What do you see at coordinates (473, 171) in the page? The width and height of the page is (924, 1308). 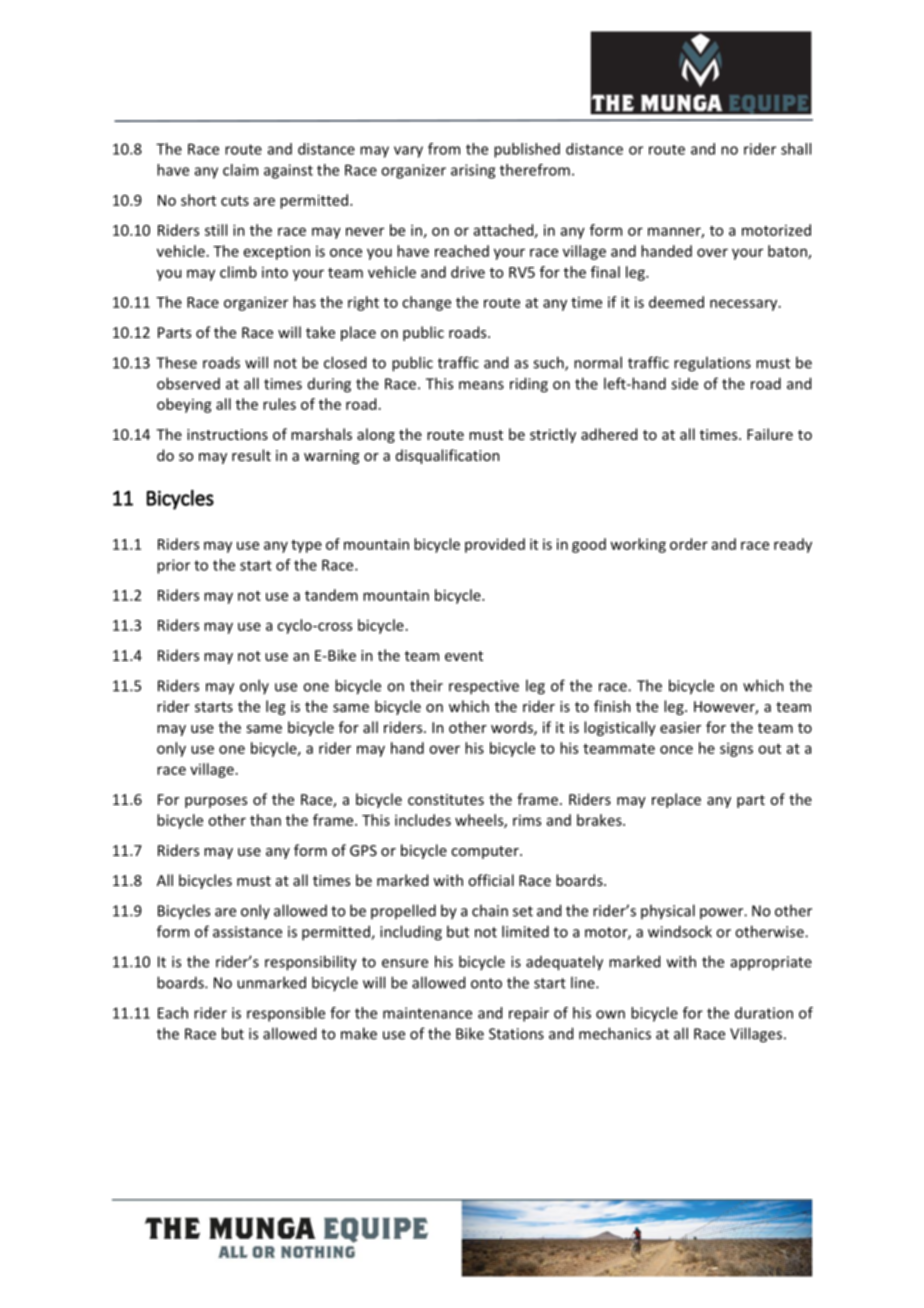 I see `arising` at bounding box center [473, 171].
